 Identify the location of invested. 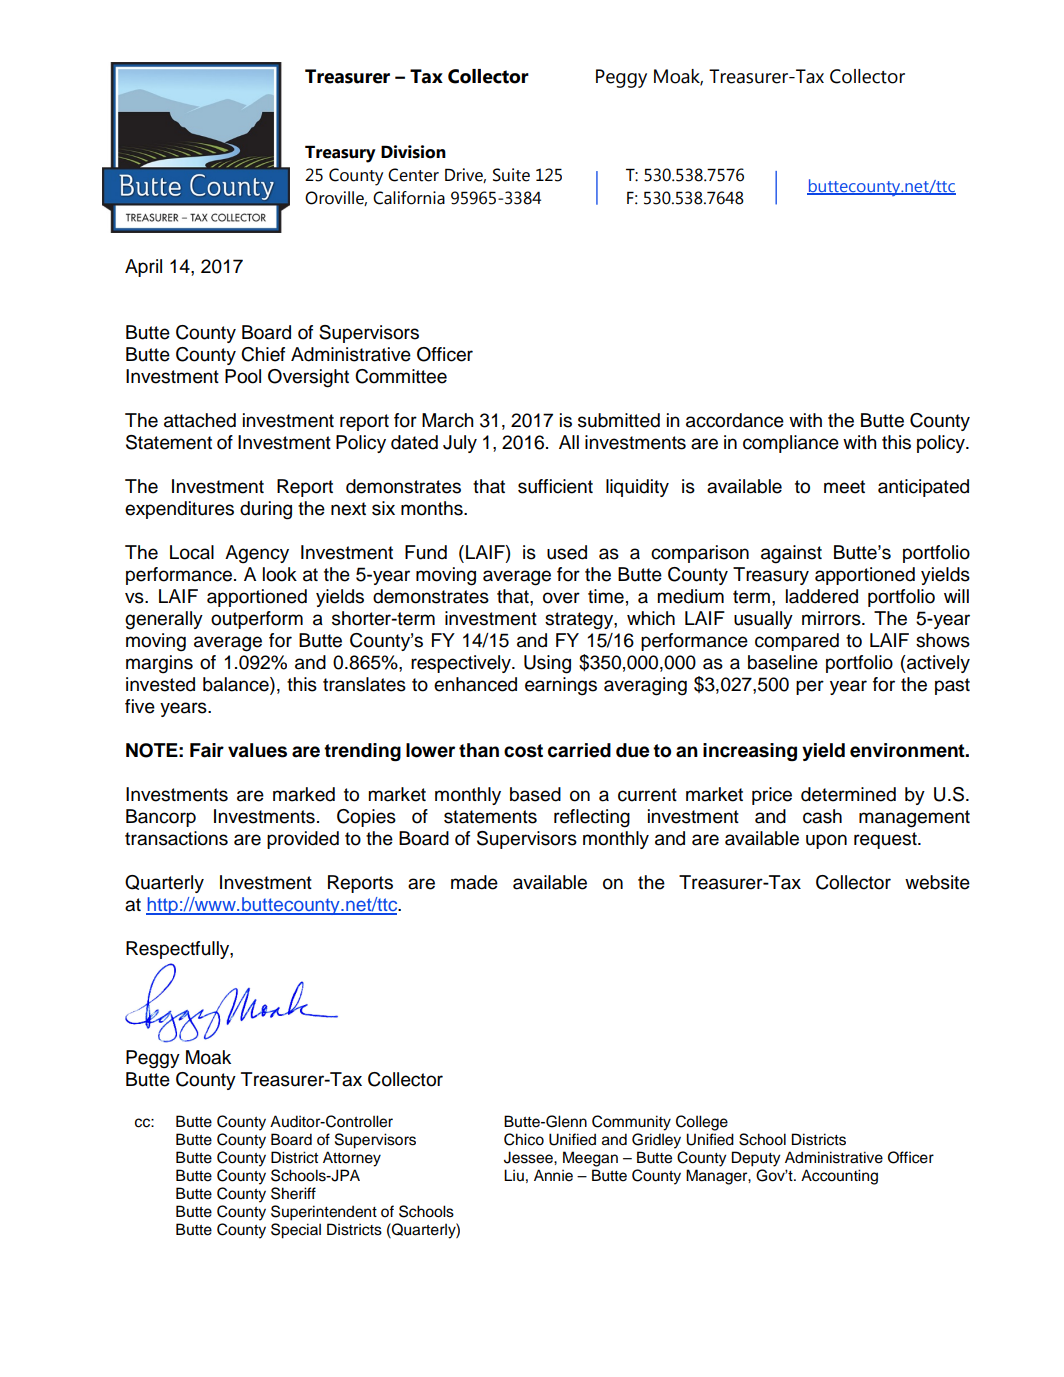
(160, 684).
